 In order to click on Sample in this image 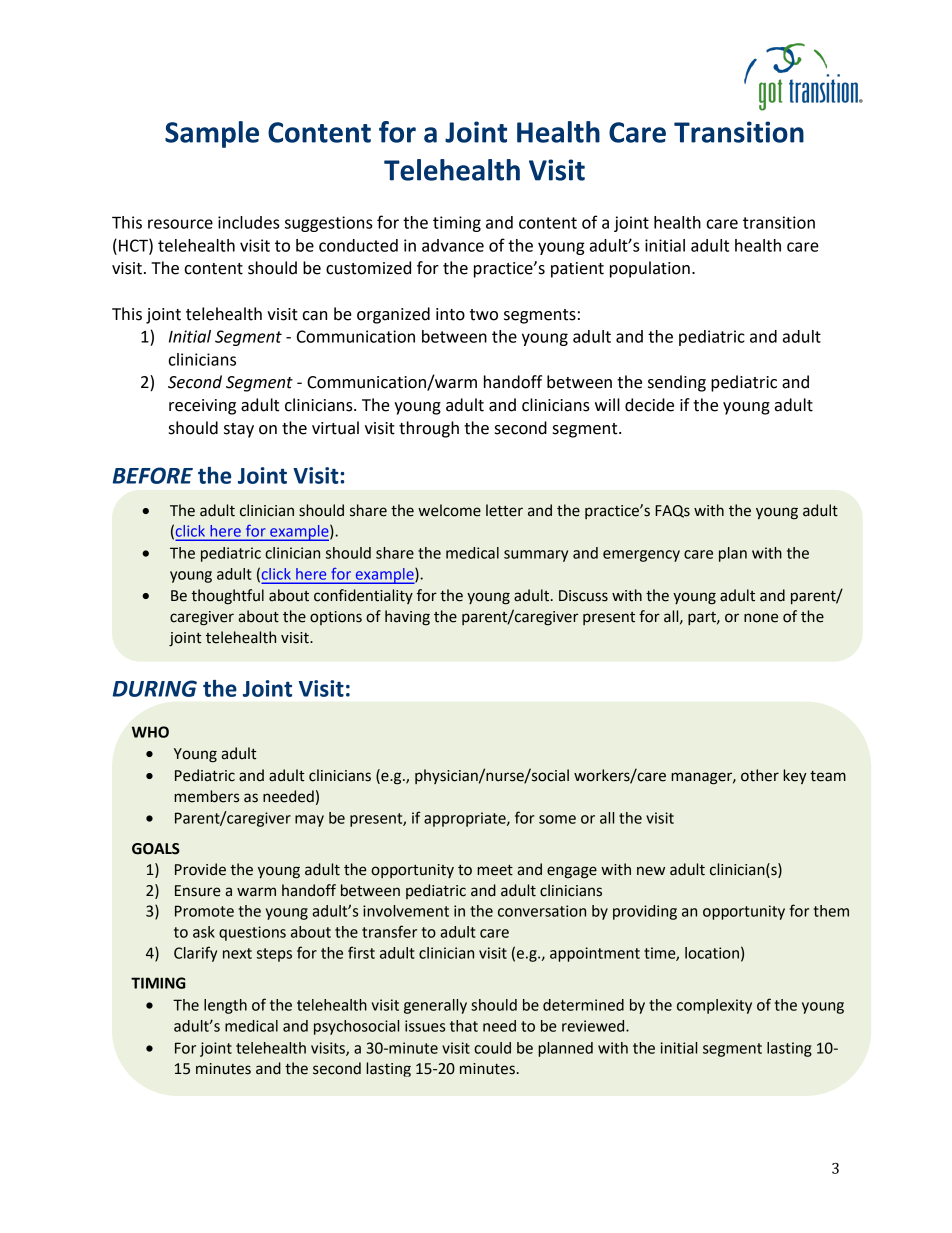, I will do `click(212, 134)`.
